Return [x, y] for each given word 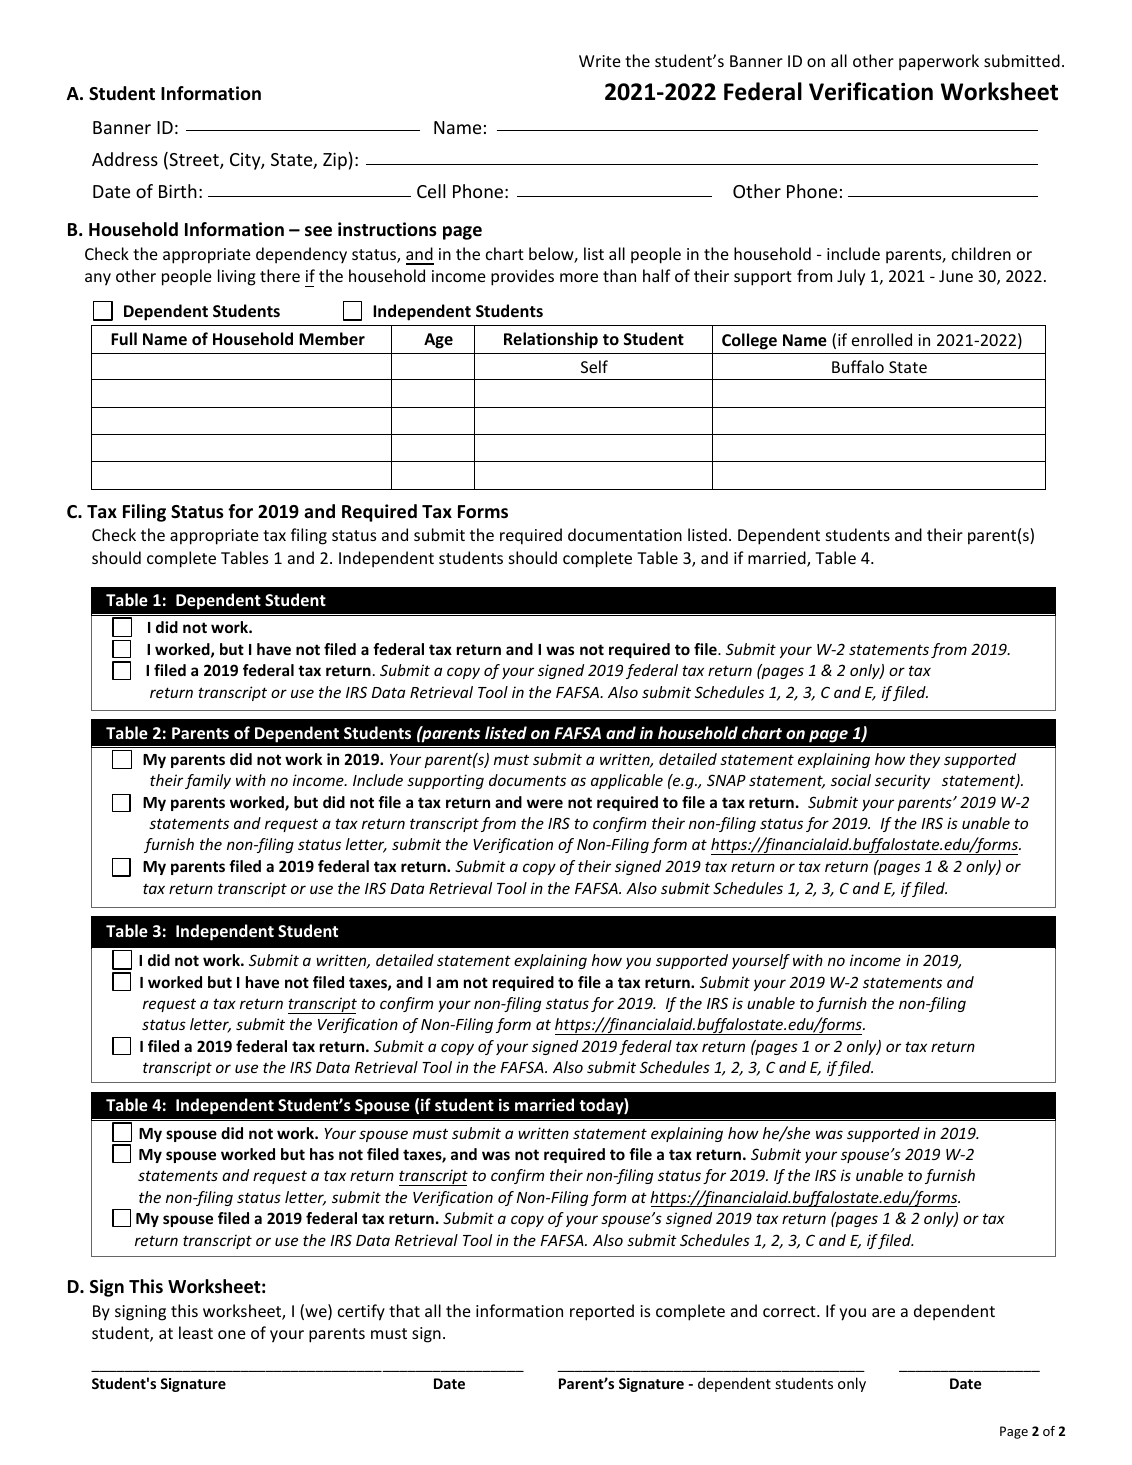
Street [194, 160]
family [208, 781]
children [981, 253]
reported [602, 1312]
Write [600, 61]
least [196, 1332]
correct [790, 1311]
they [925, 760]
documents [527, 780]
